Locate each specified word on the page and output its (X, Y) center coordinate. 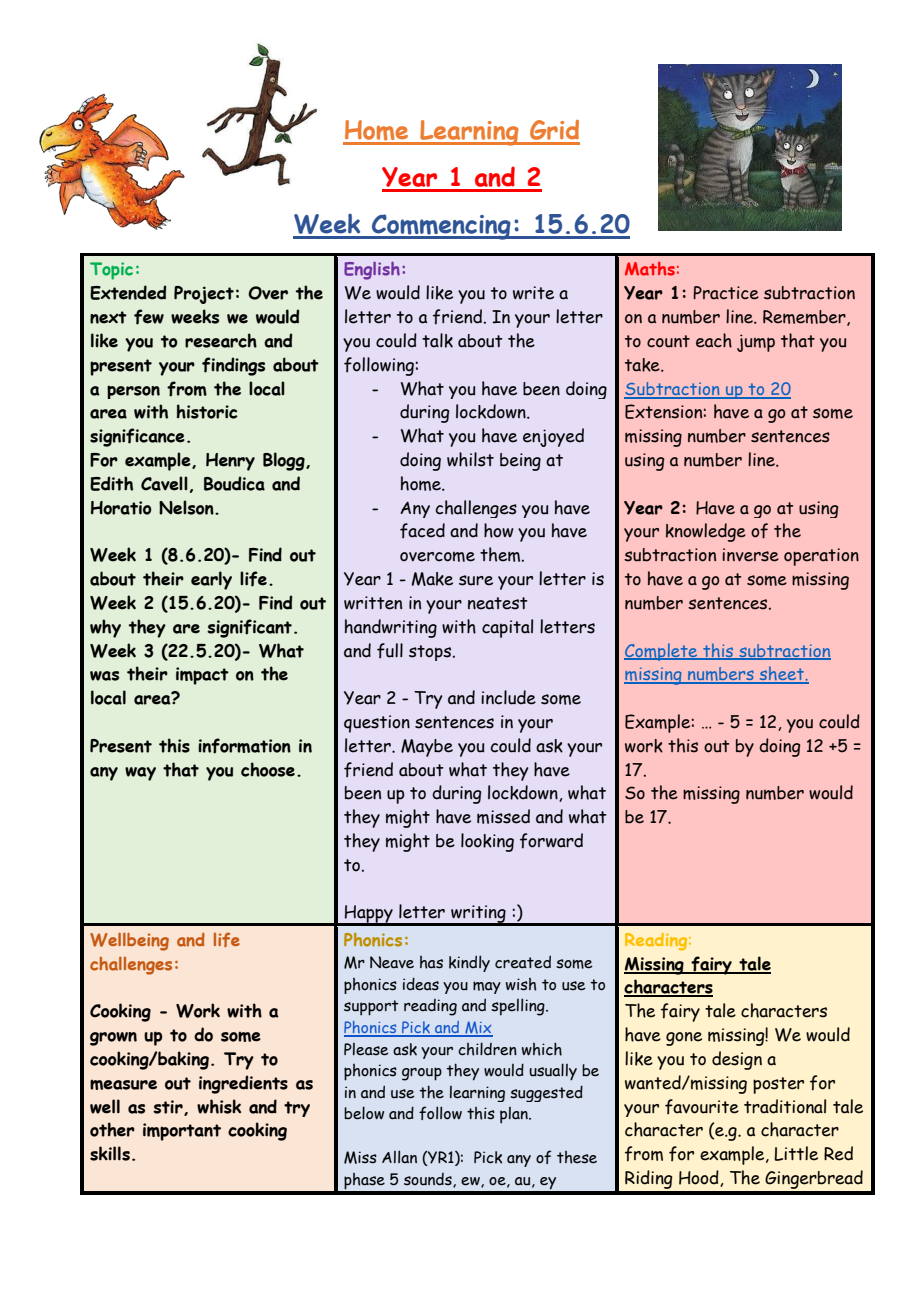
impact (202, 676)
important (182, 1132)
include (508, 697)
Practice (726, 293)
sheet (781, 674)
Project (204, 295)
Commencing (441, 227)
